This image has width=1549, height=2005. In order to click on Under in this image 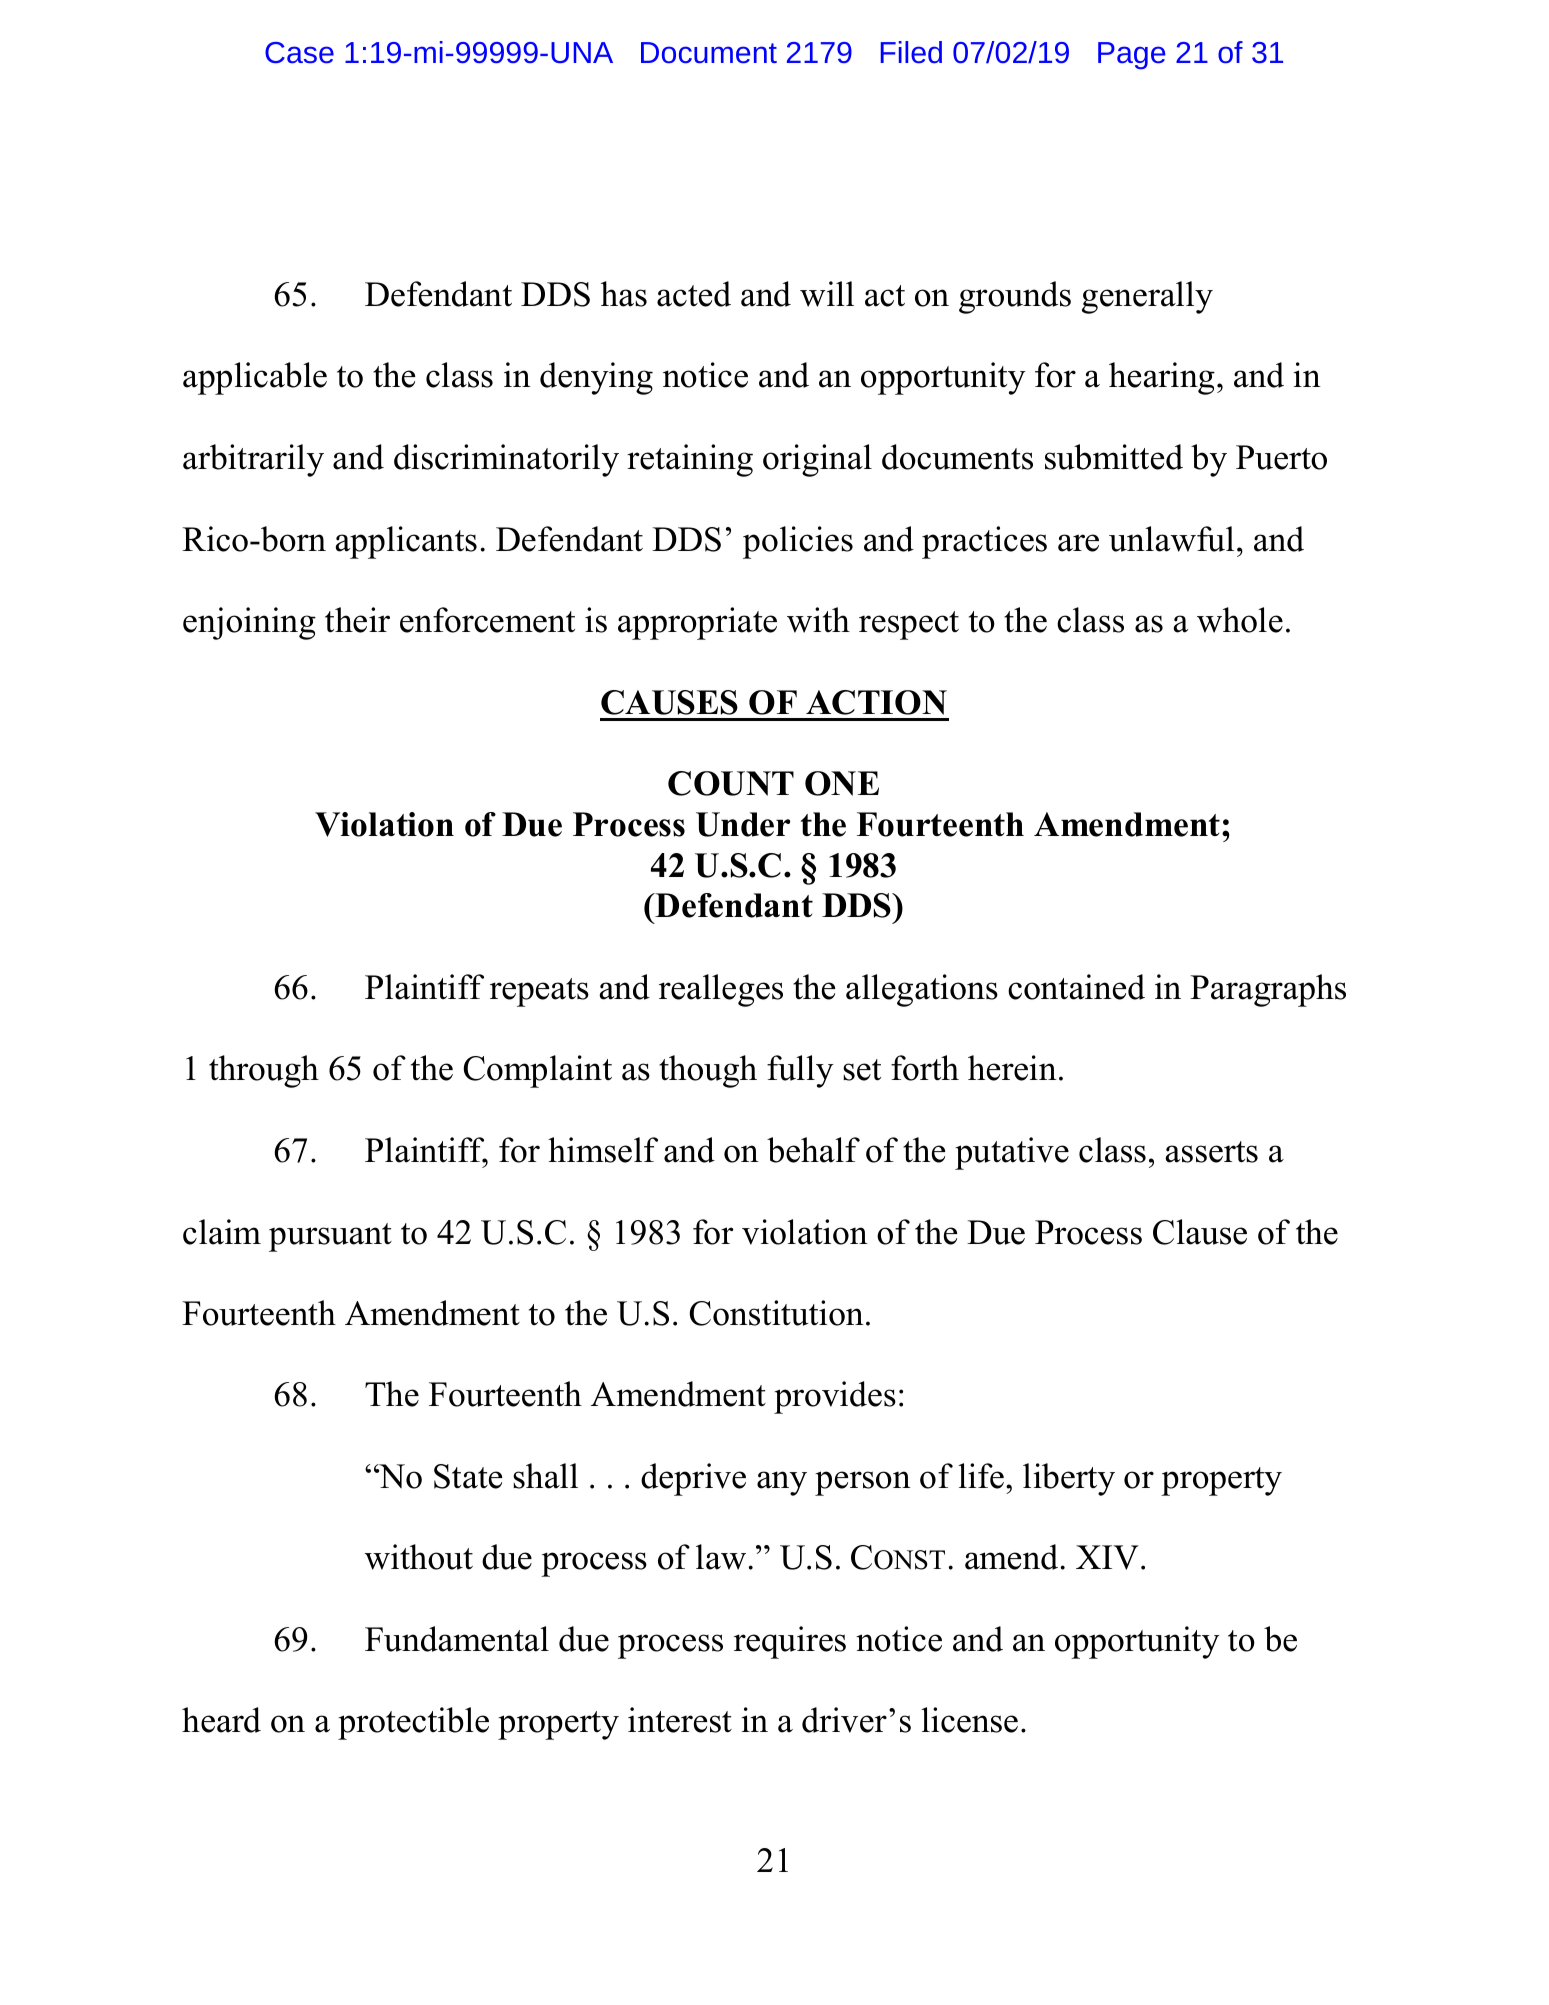, I will do `click(743, 824)`.
